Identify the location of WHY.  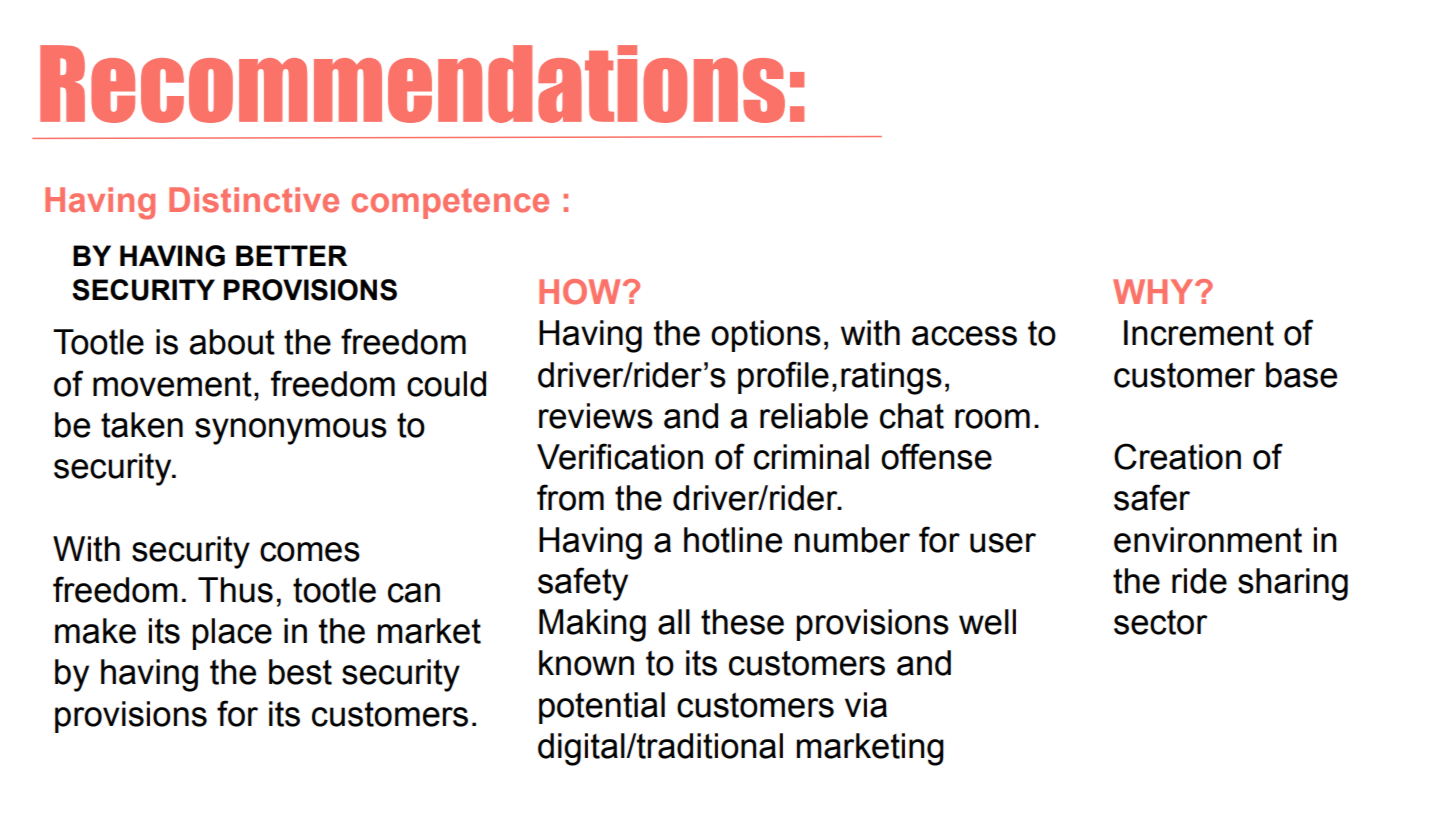
(1154, 291).
